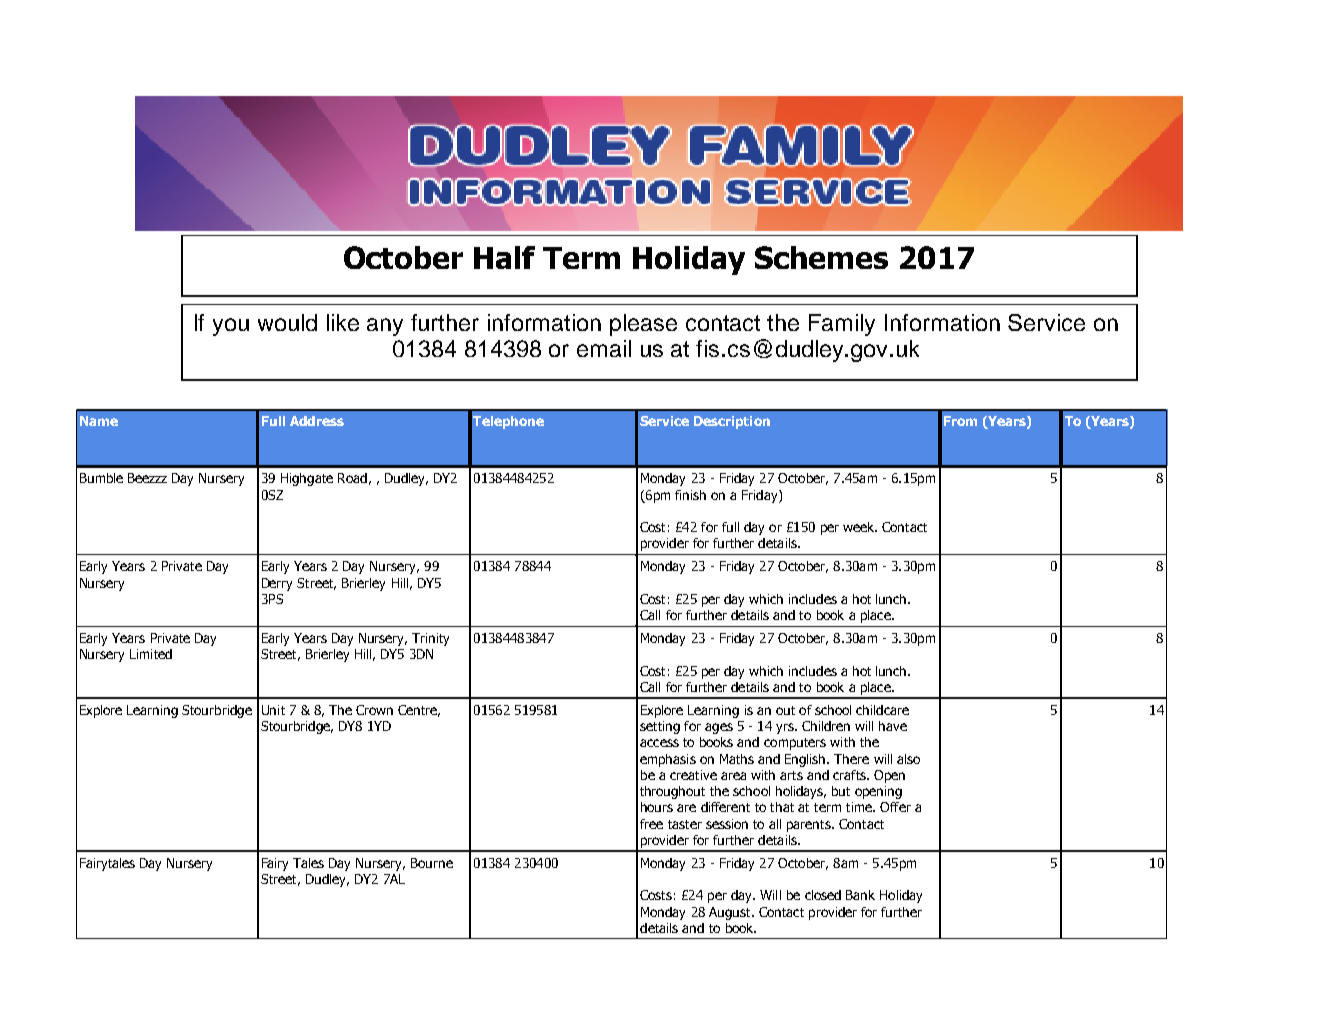 The image size is (1334, 1031). I want to click on Name, so click(99, 421).
